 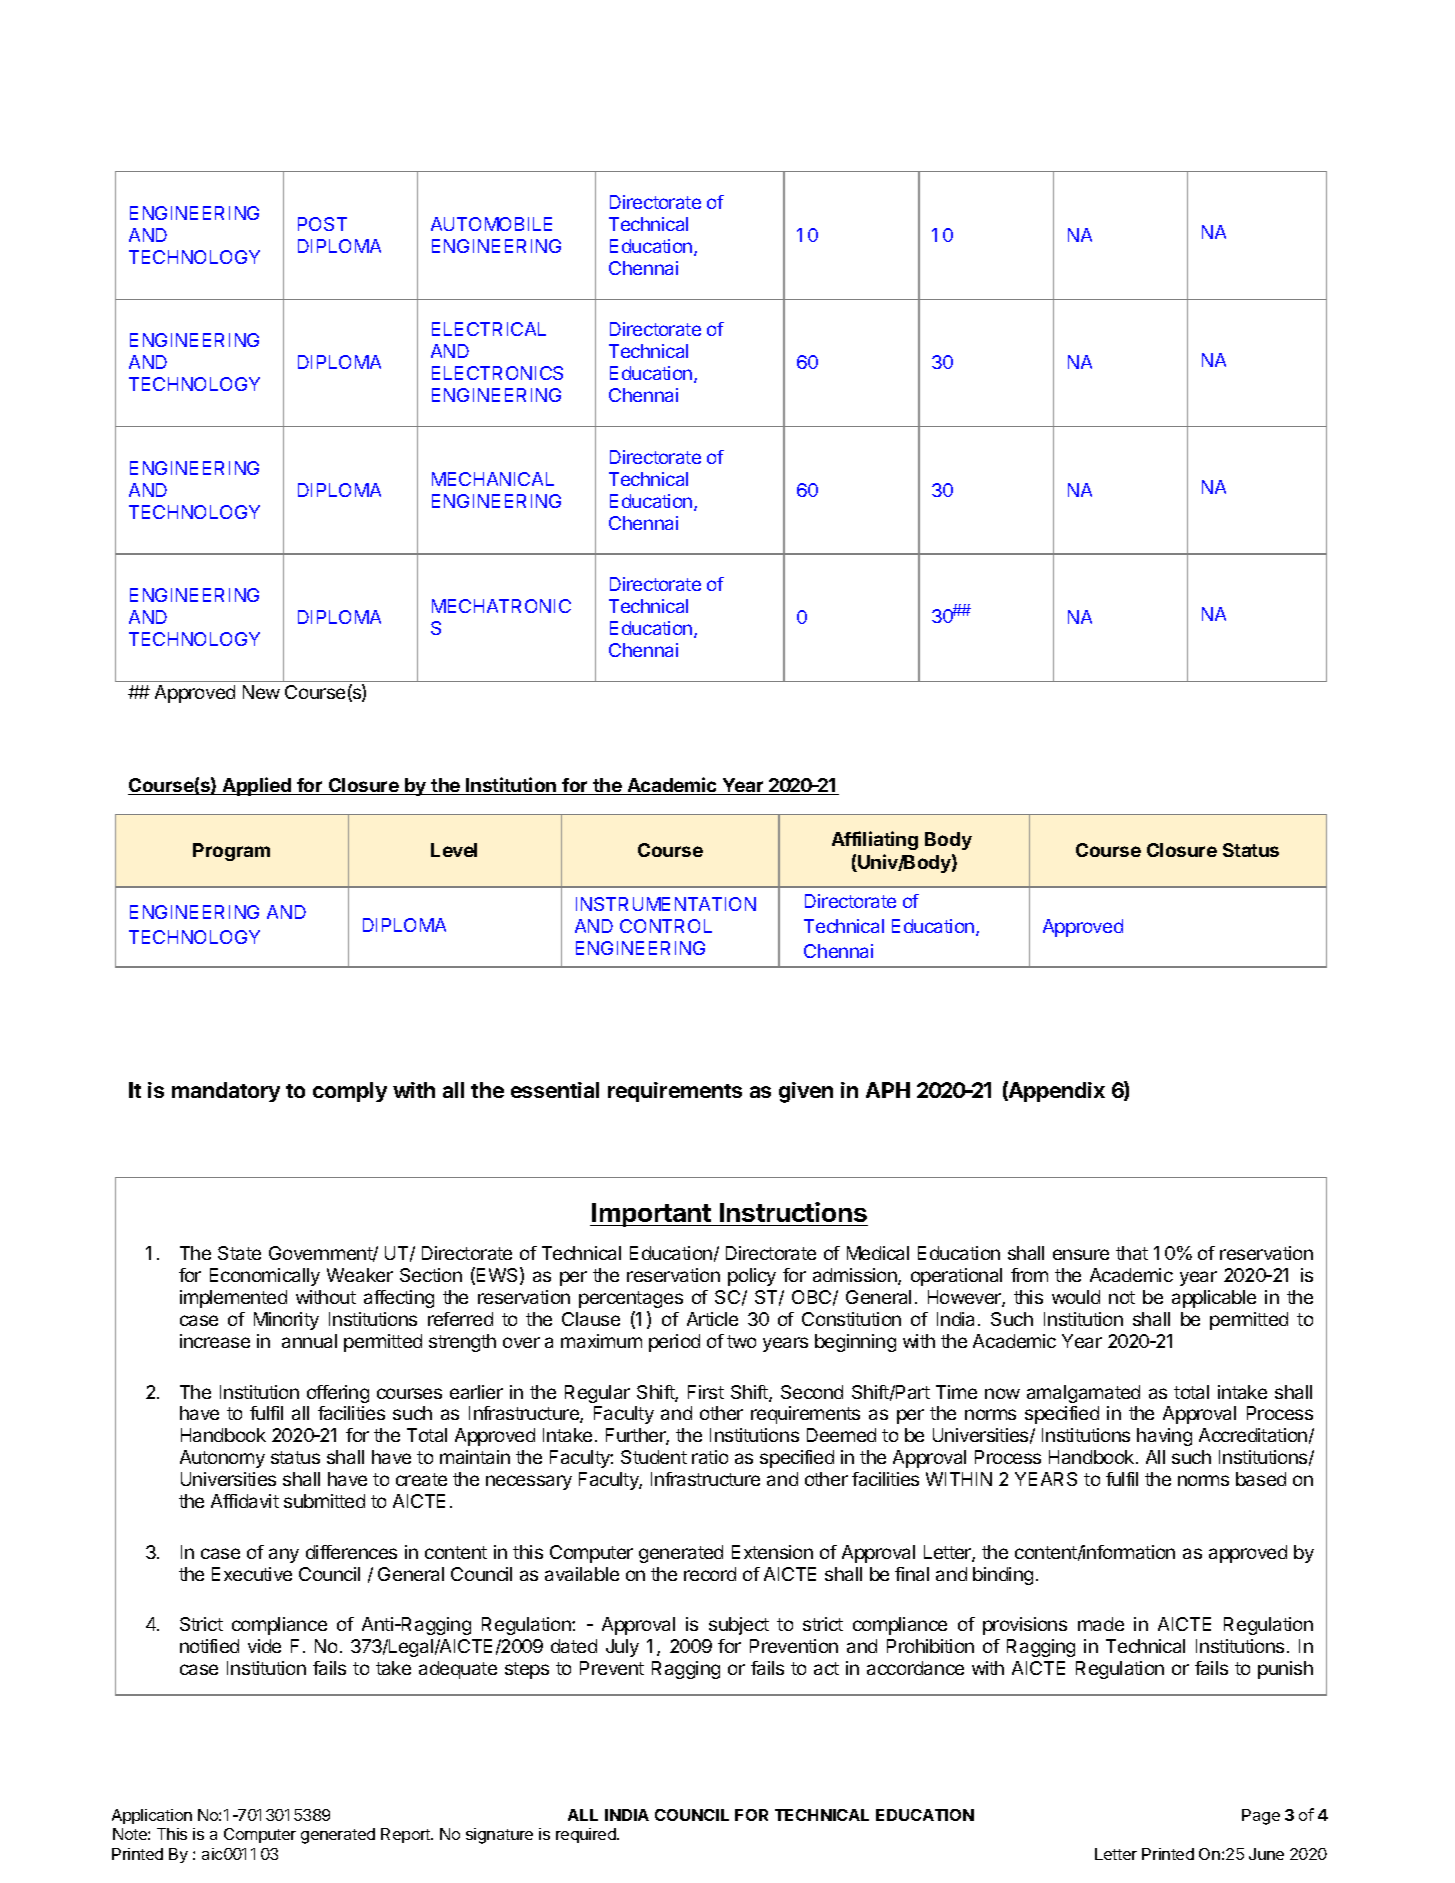 I want to click on ELECTRICAL, so click(x=489, y=329).
